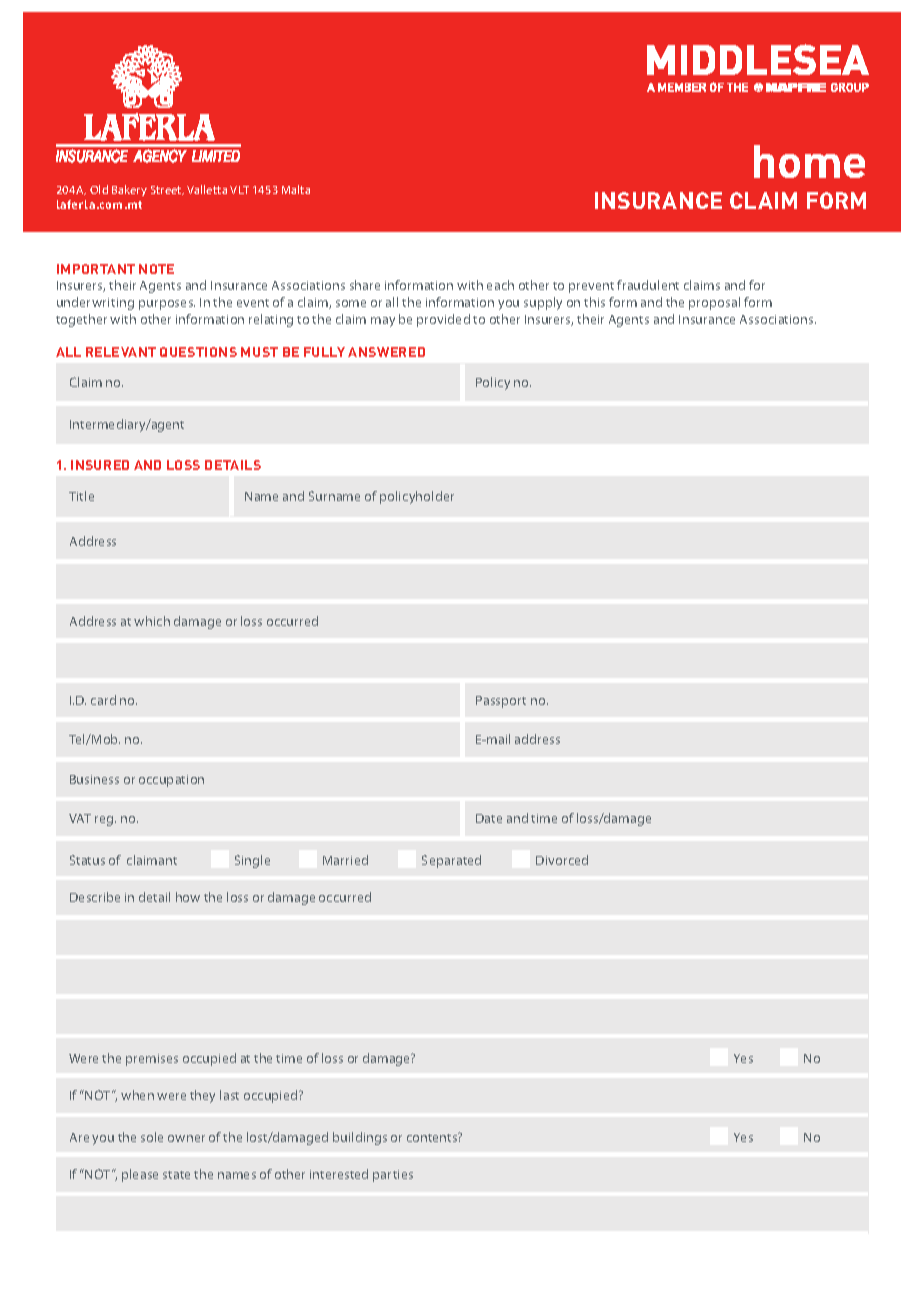  What do you see at coordinates (489, 818) in the document?
I see `Date` at bounding box center [489, 818].
